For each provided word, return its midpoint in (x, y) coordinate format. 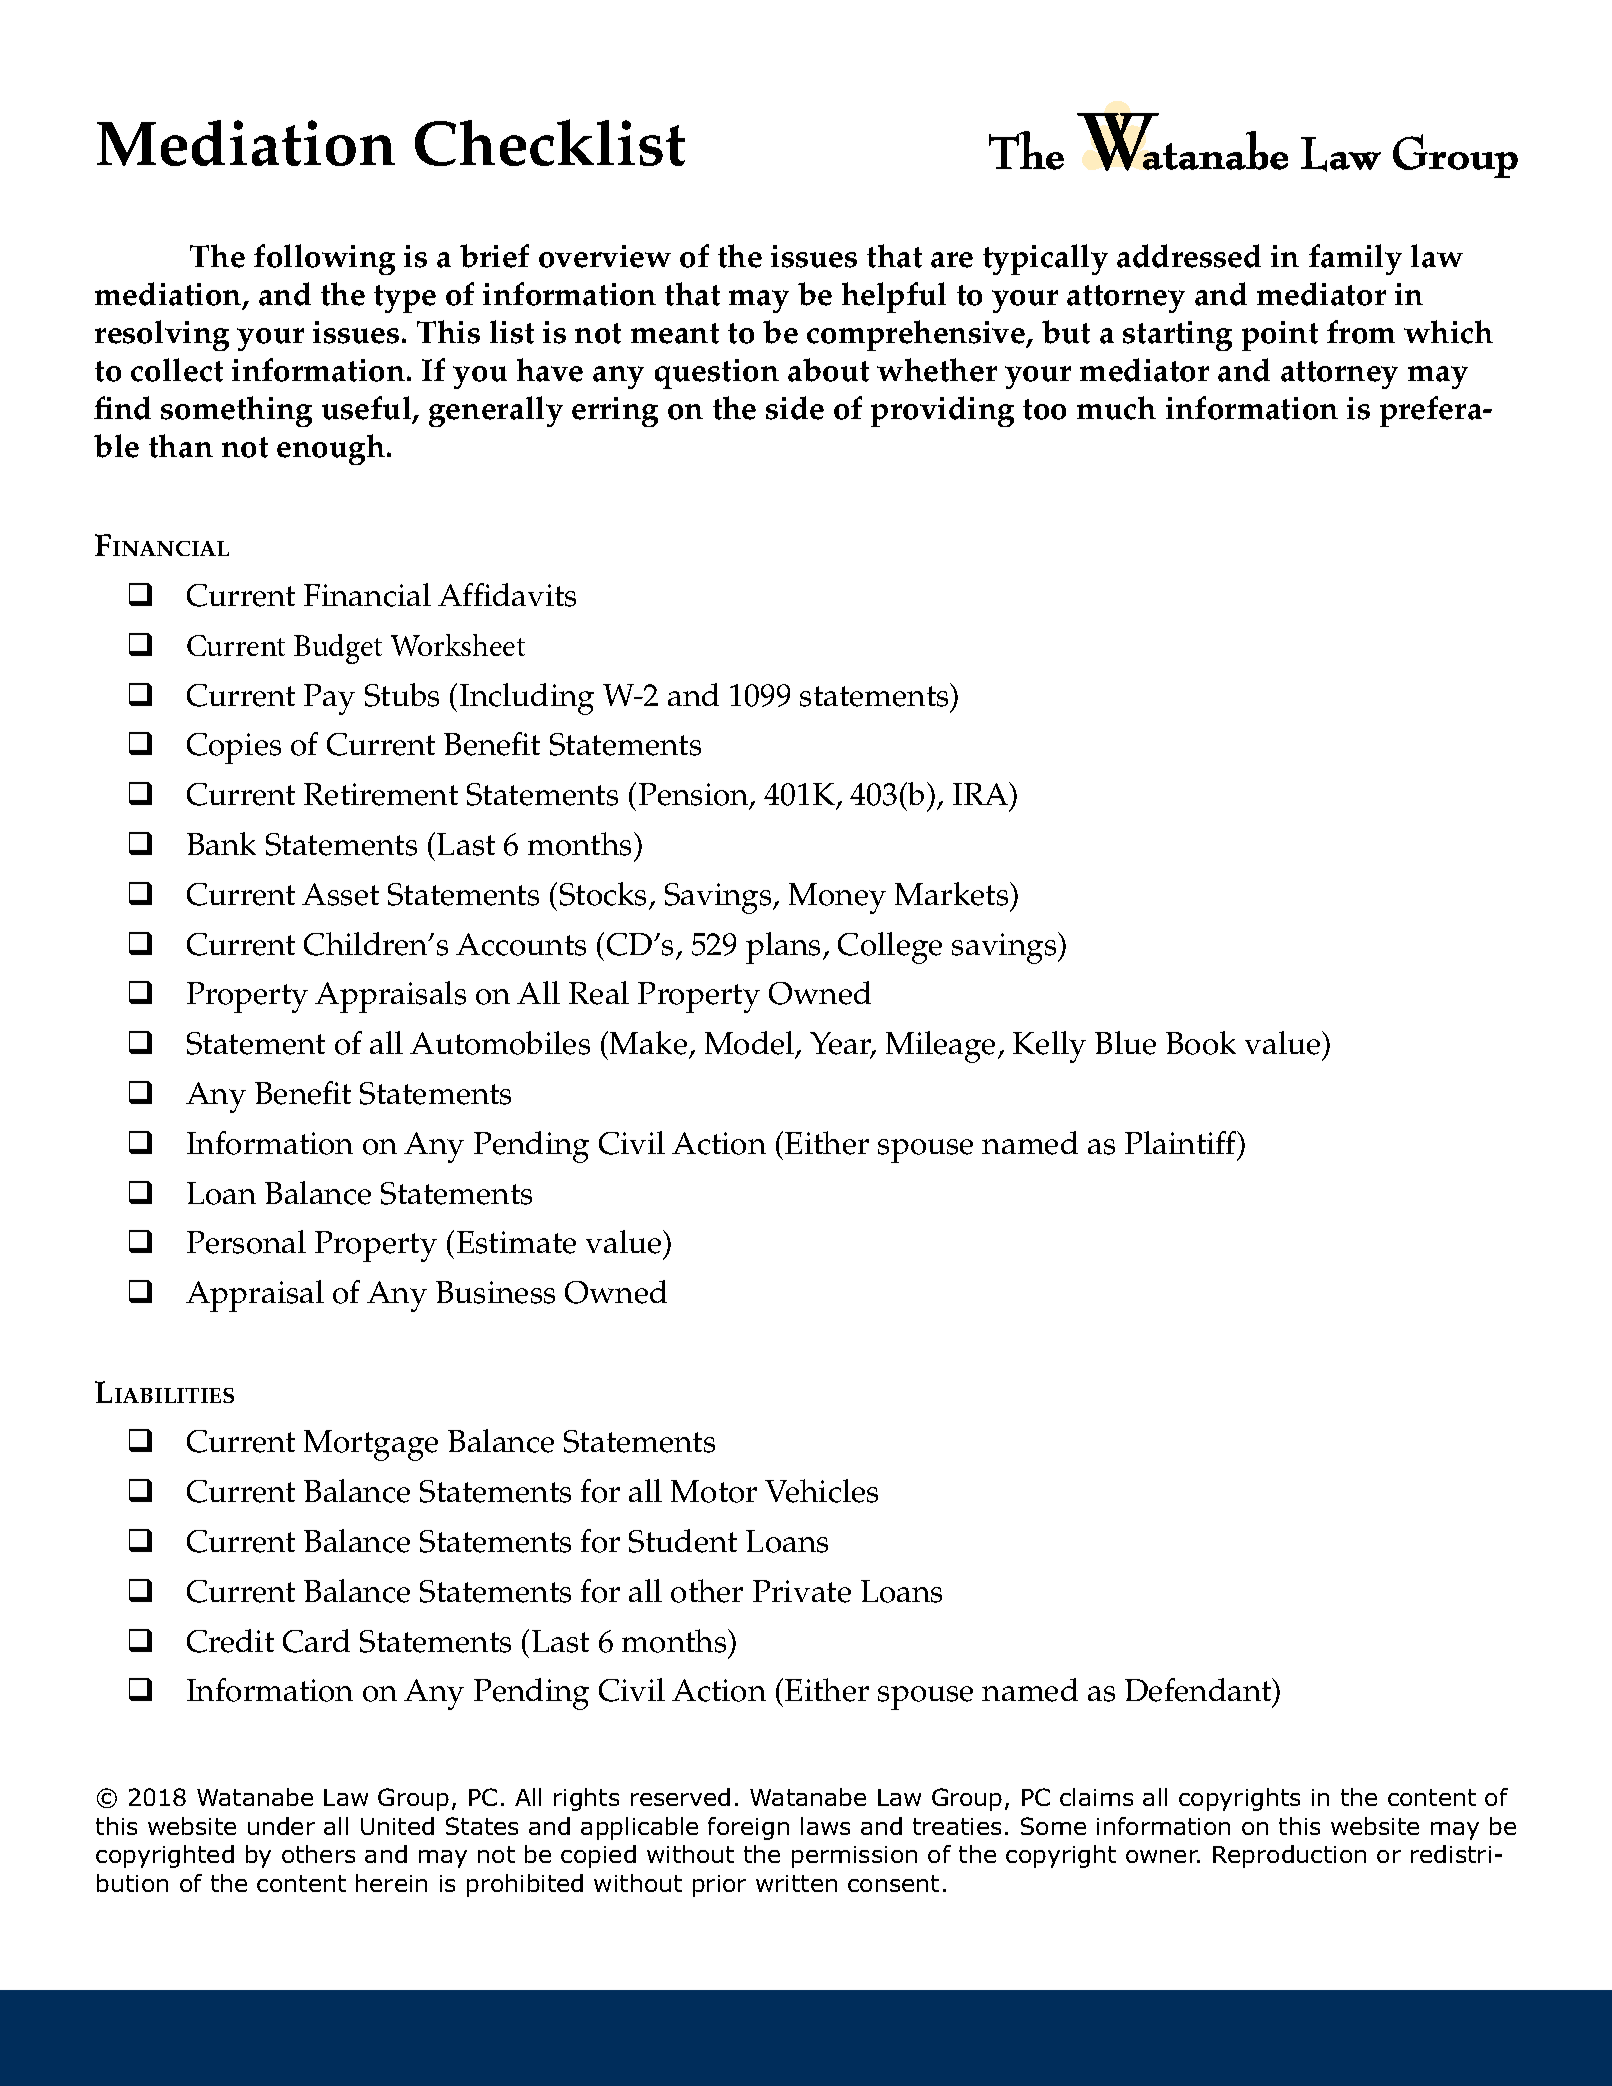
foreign (748, 1828)
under (281, 1826)
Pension (695, 796)
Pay (329, 699)
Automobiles (500, 1043)
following (324, 259)
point (1280, 336)
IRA (982, 793)
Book (1201, 1043)
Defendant (1199, 1690)
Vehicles (821, 1491)
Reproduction (1289, 1856)
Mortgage (371, 1445)
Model (751, 1044)
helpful (894, 297)
